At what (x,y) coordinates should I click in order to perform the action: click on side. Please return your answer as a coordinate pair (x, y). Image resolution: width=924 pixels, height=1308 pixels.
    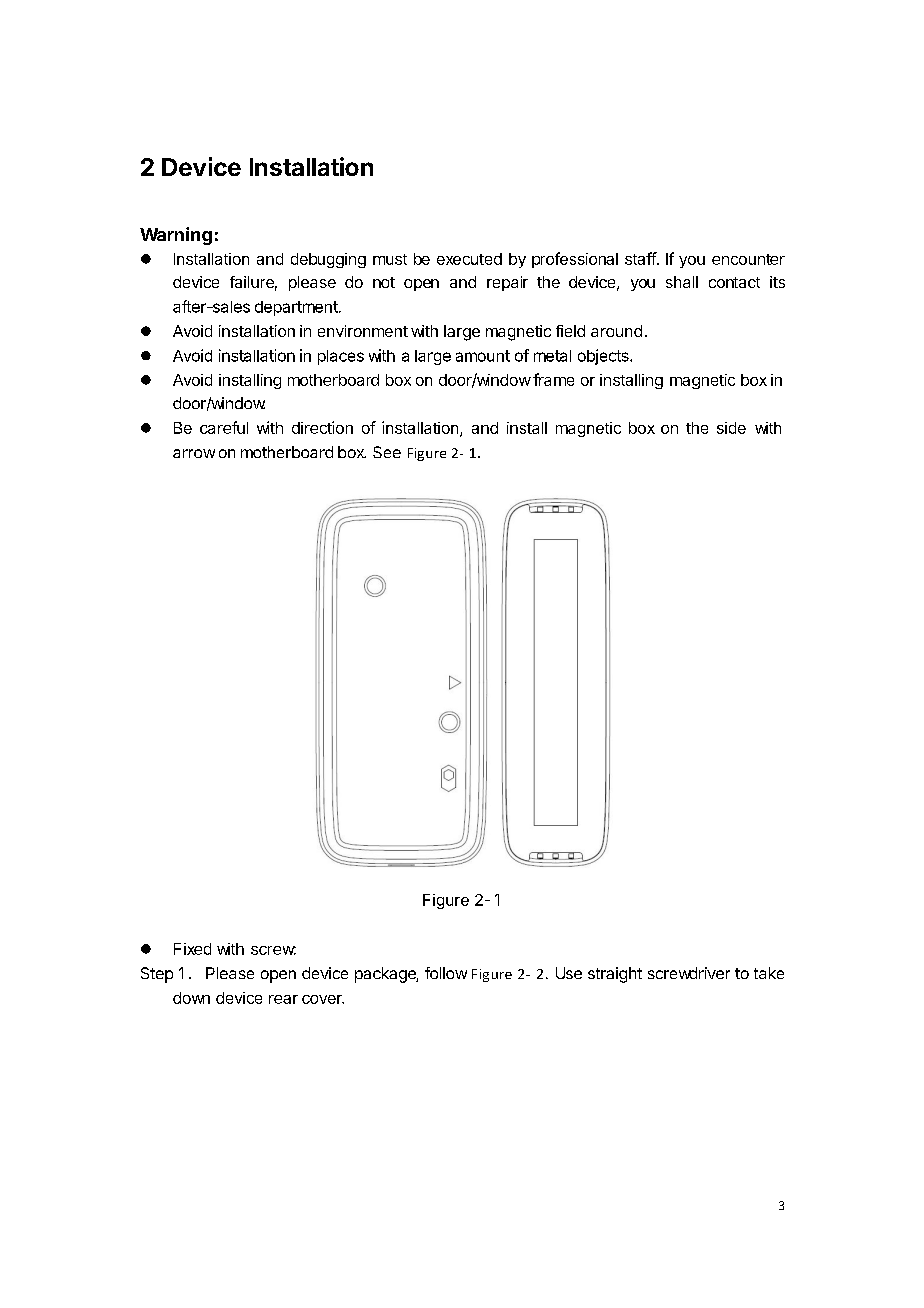
    Looking at the image, I should click on (731, 428).
